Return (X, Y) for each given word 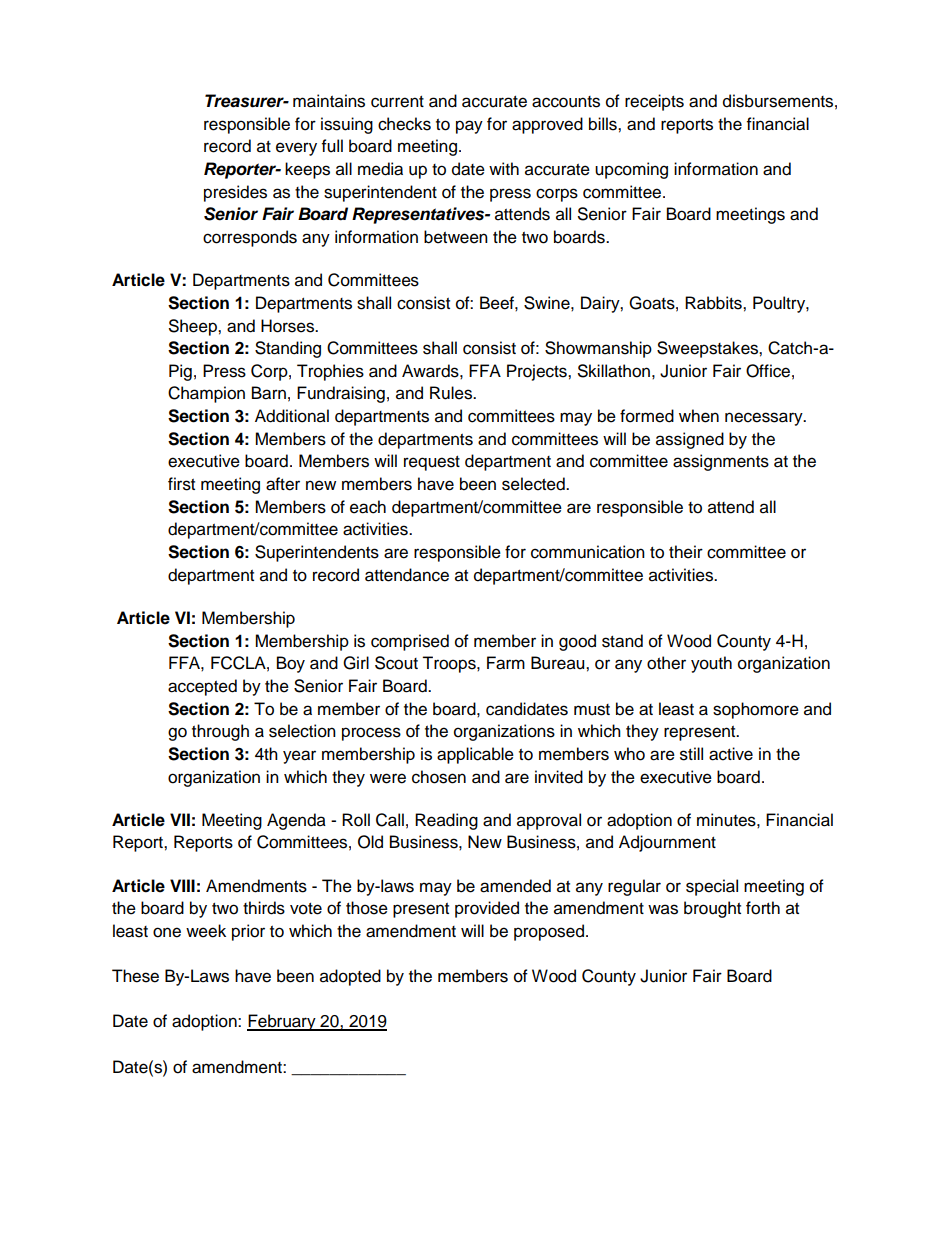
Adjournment (667, 843)
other (666, 663)
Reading (446, 821)
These (135, 976)
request (432, 463)
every (296, 149)
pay (469, 127)
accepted (202, 687)
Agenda (296, 821)
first (181, 484)
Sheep (194, 327)
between (456, 237)
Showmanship (598, 349)
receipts (654, 102)
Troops (450, 664)
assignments (721, 462)
